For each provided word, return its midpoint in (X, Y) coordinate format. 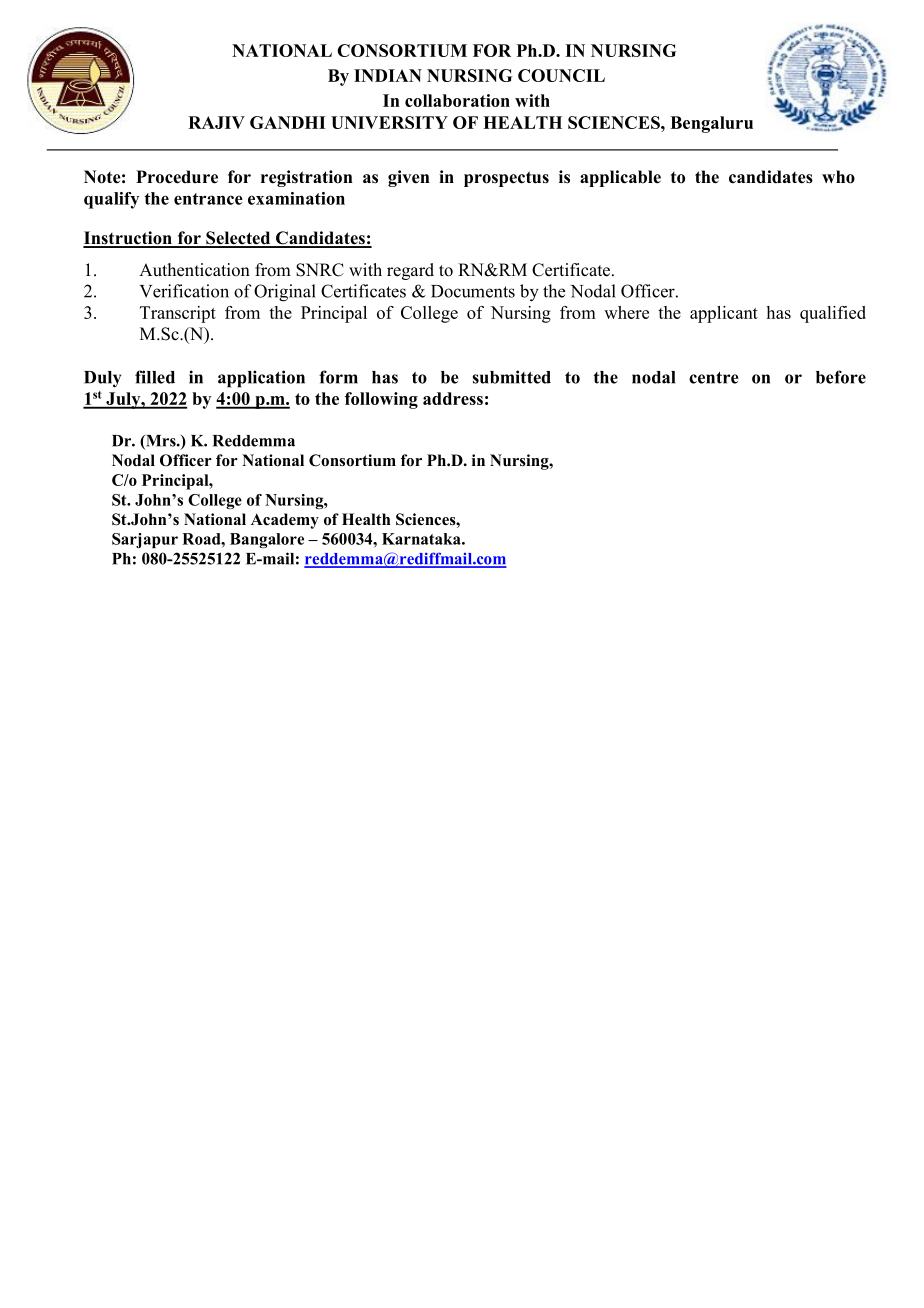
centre (714, 378)
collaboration (457, 100)
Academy (285, 521)
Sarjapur (145, 540)
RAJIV (216, 122)
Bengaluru (711, 124)
